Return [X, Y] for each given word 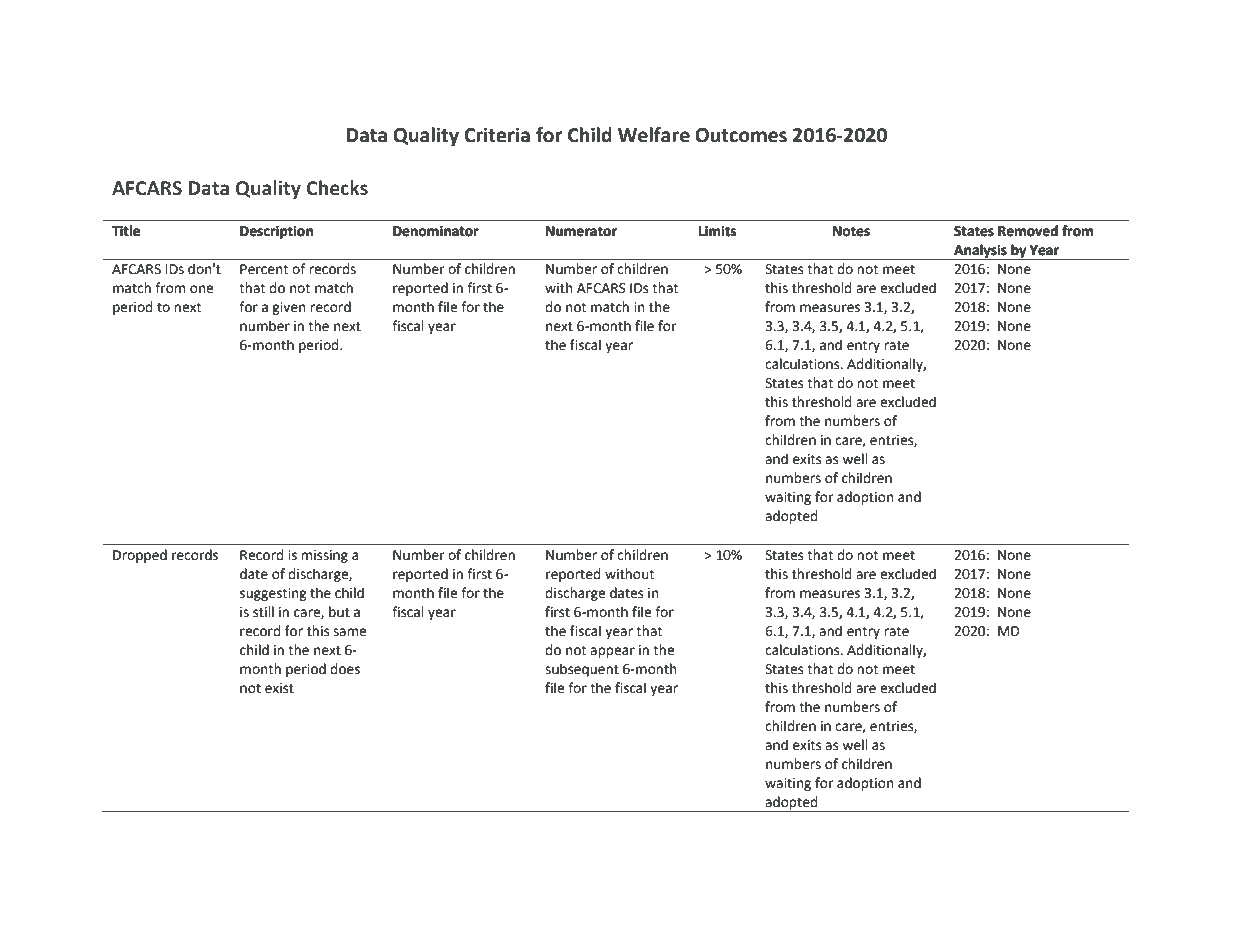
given [288, 308]
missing [324, 556]
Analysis [980, 252]
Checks [337, 188]
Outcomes [741, 135]
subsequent [582, 670]
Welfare [654, 135]
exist [279, 688]
